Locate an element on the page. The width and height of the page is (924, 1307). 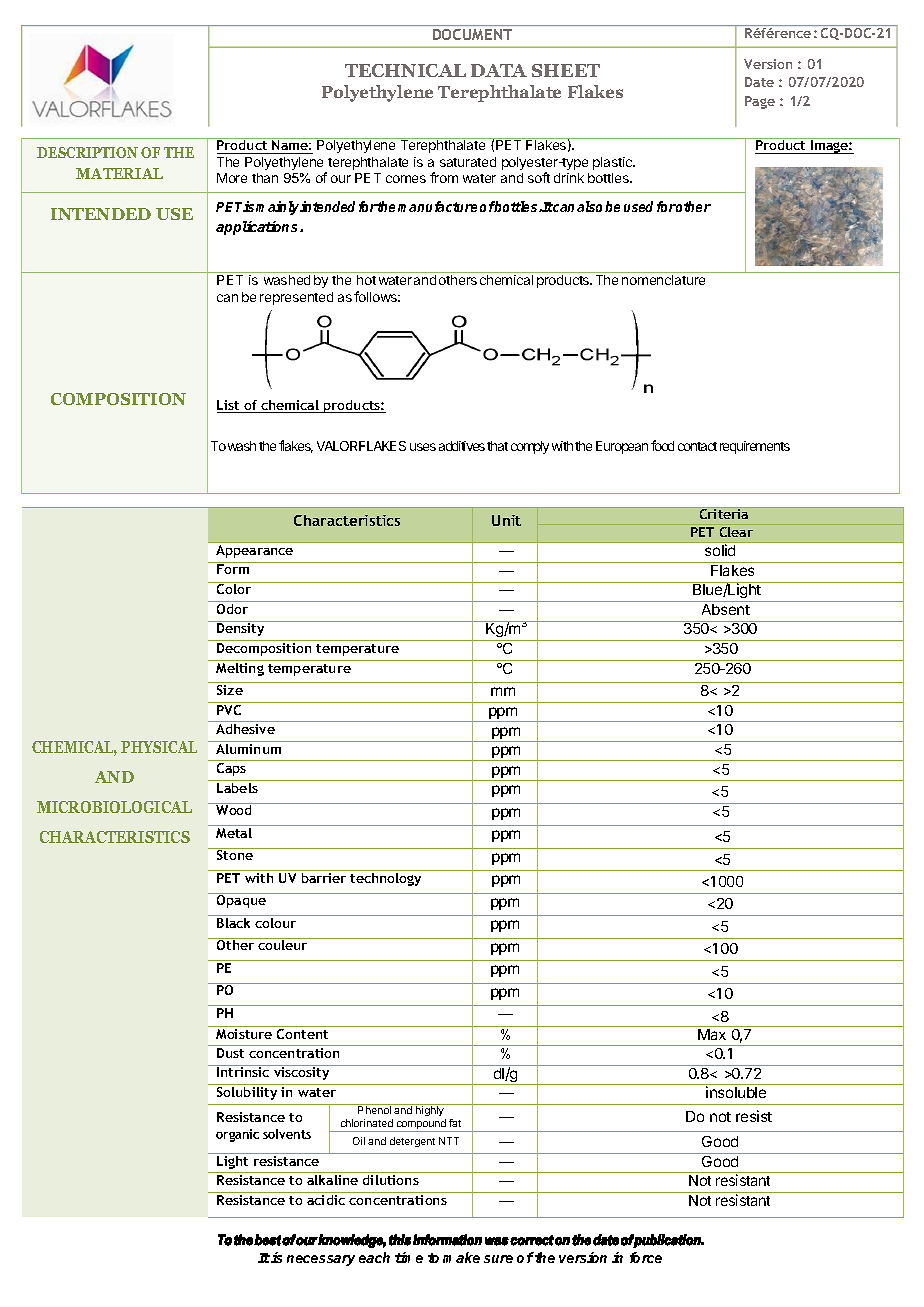
time is located at coordinates (409, 1257).
